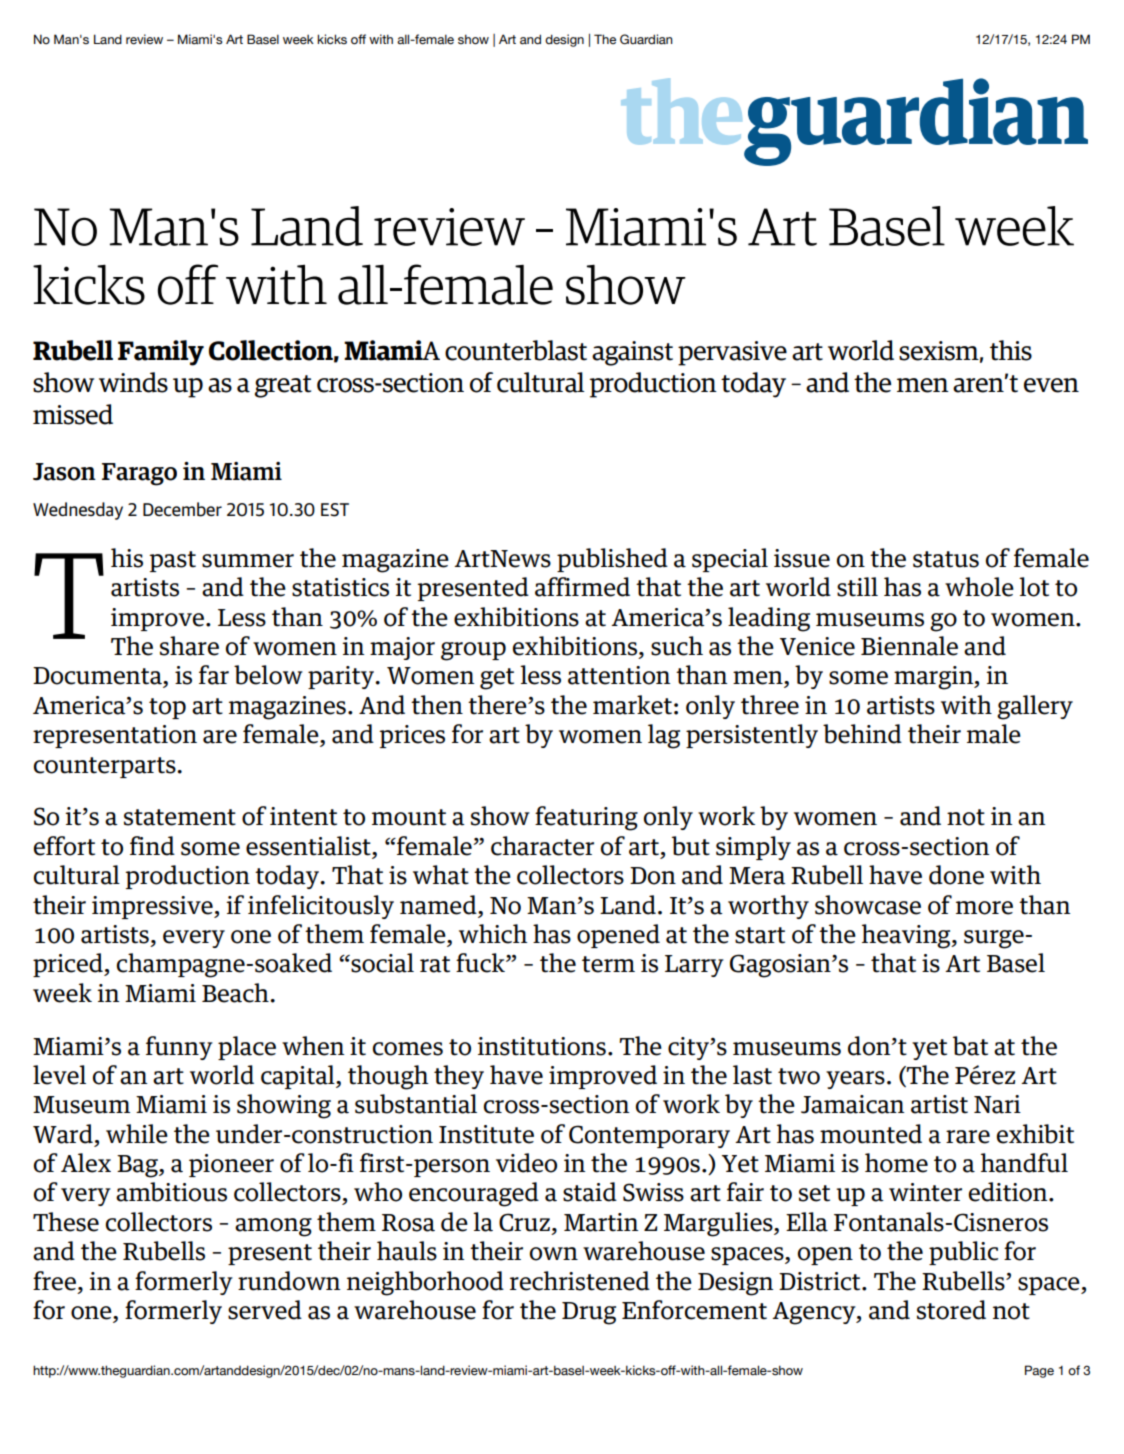 The width and height of the page is (1124, 1454). What do you see at coordinates (172, 561) in the page?
I see `past` at bounding box center [172, 561].
